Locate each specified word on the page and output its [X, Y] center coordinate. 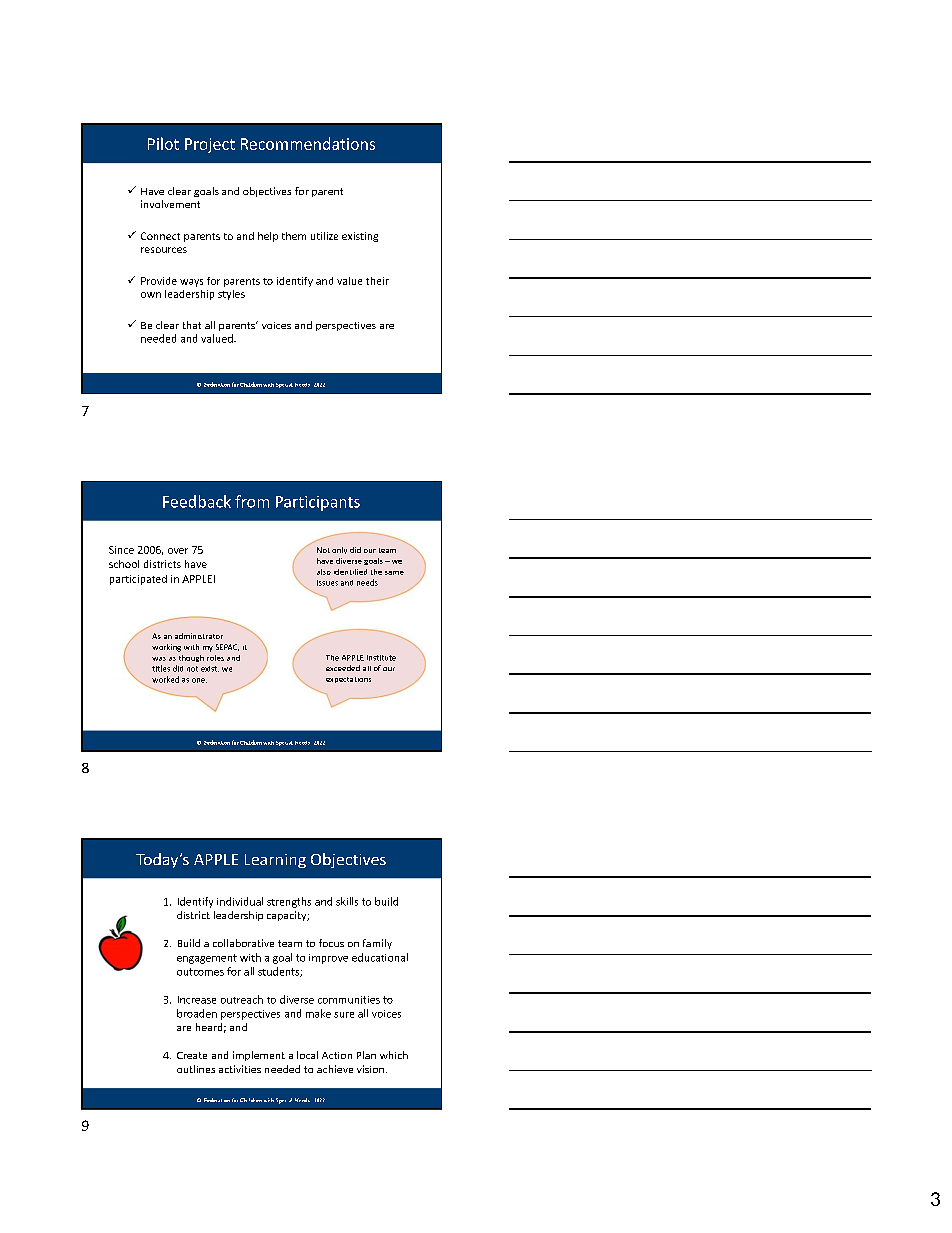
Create [192, 1055]
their [377, 281]
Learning [275, 861]
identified [350, 572]
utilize [324, 236]
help [268, 237]
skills [347, 901]
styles [231, 295]
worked [165, 679]
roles [215, 658]
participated [138, 580]
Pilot [163, 143]
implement [259, 1056]
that [192, 325]
